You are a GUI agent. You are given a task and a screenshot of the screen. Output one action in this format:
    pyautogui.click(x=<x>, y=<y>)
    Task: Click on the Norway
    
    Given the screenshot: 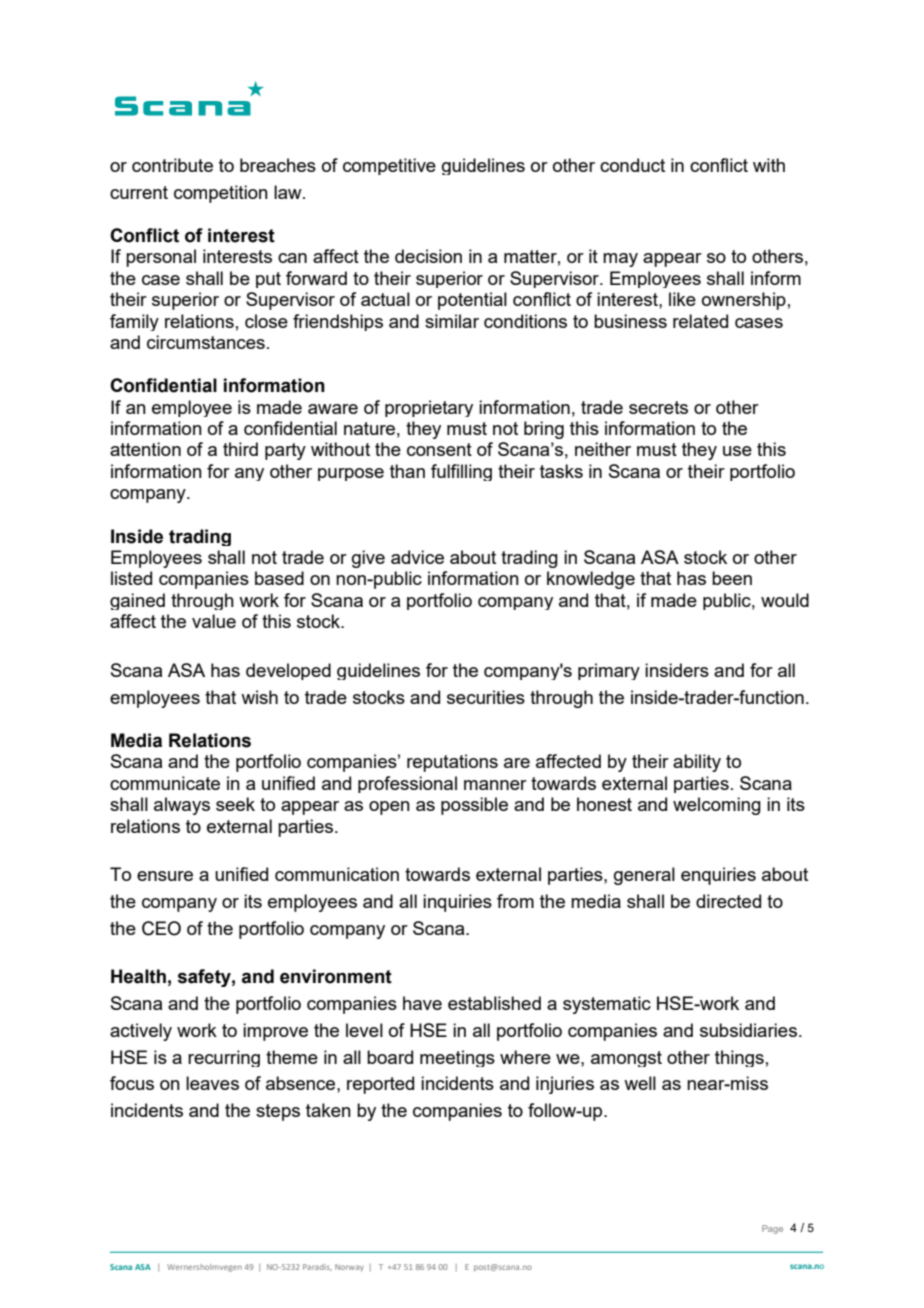 What is the action you would take?
    pyautogui.click(x=349, y=1268)
